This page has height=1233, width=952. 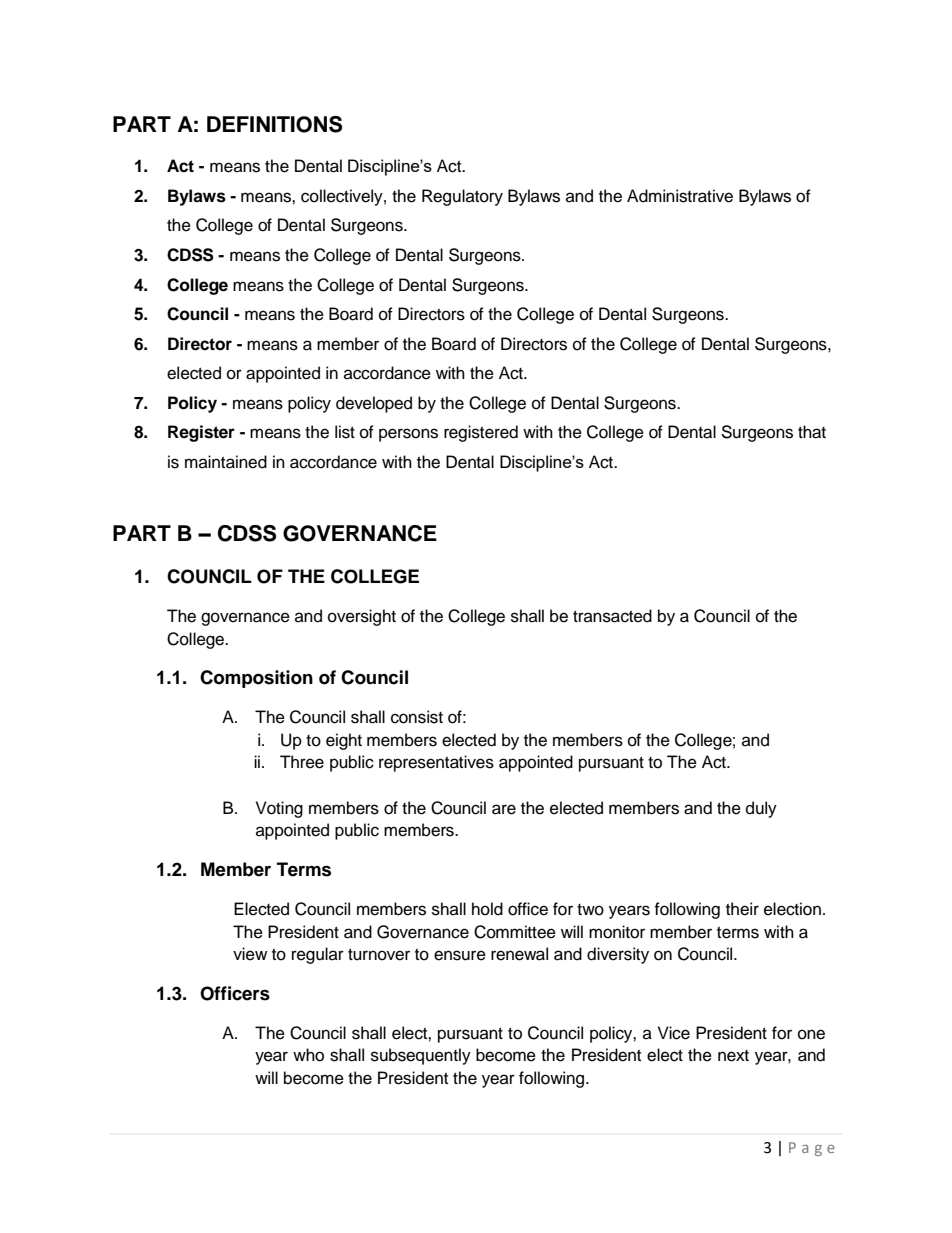 What do you see at coordinates (742, 909) in the page?
I see `their` at bounding box center [742, 909].
